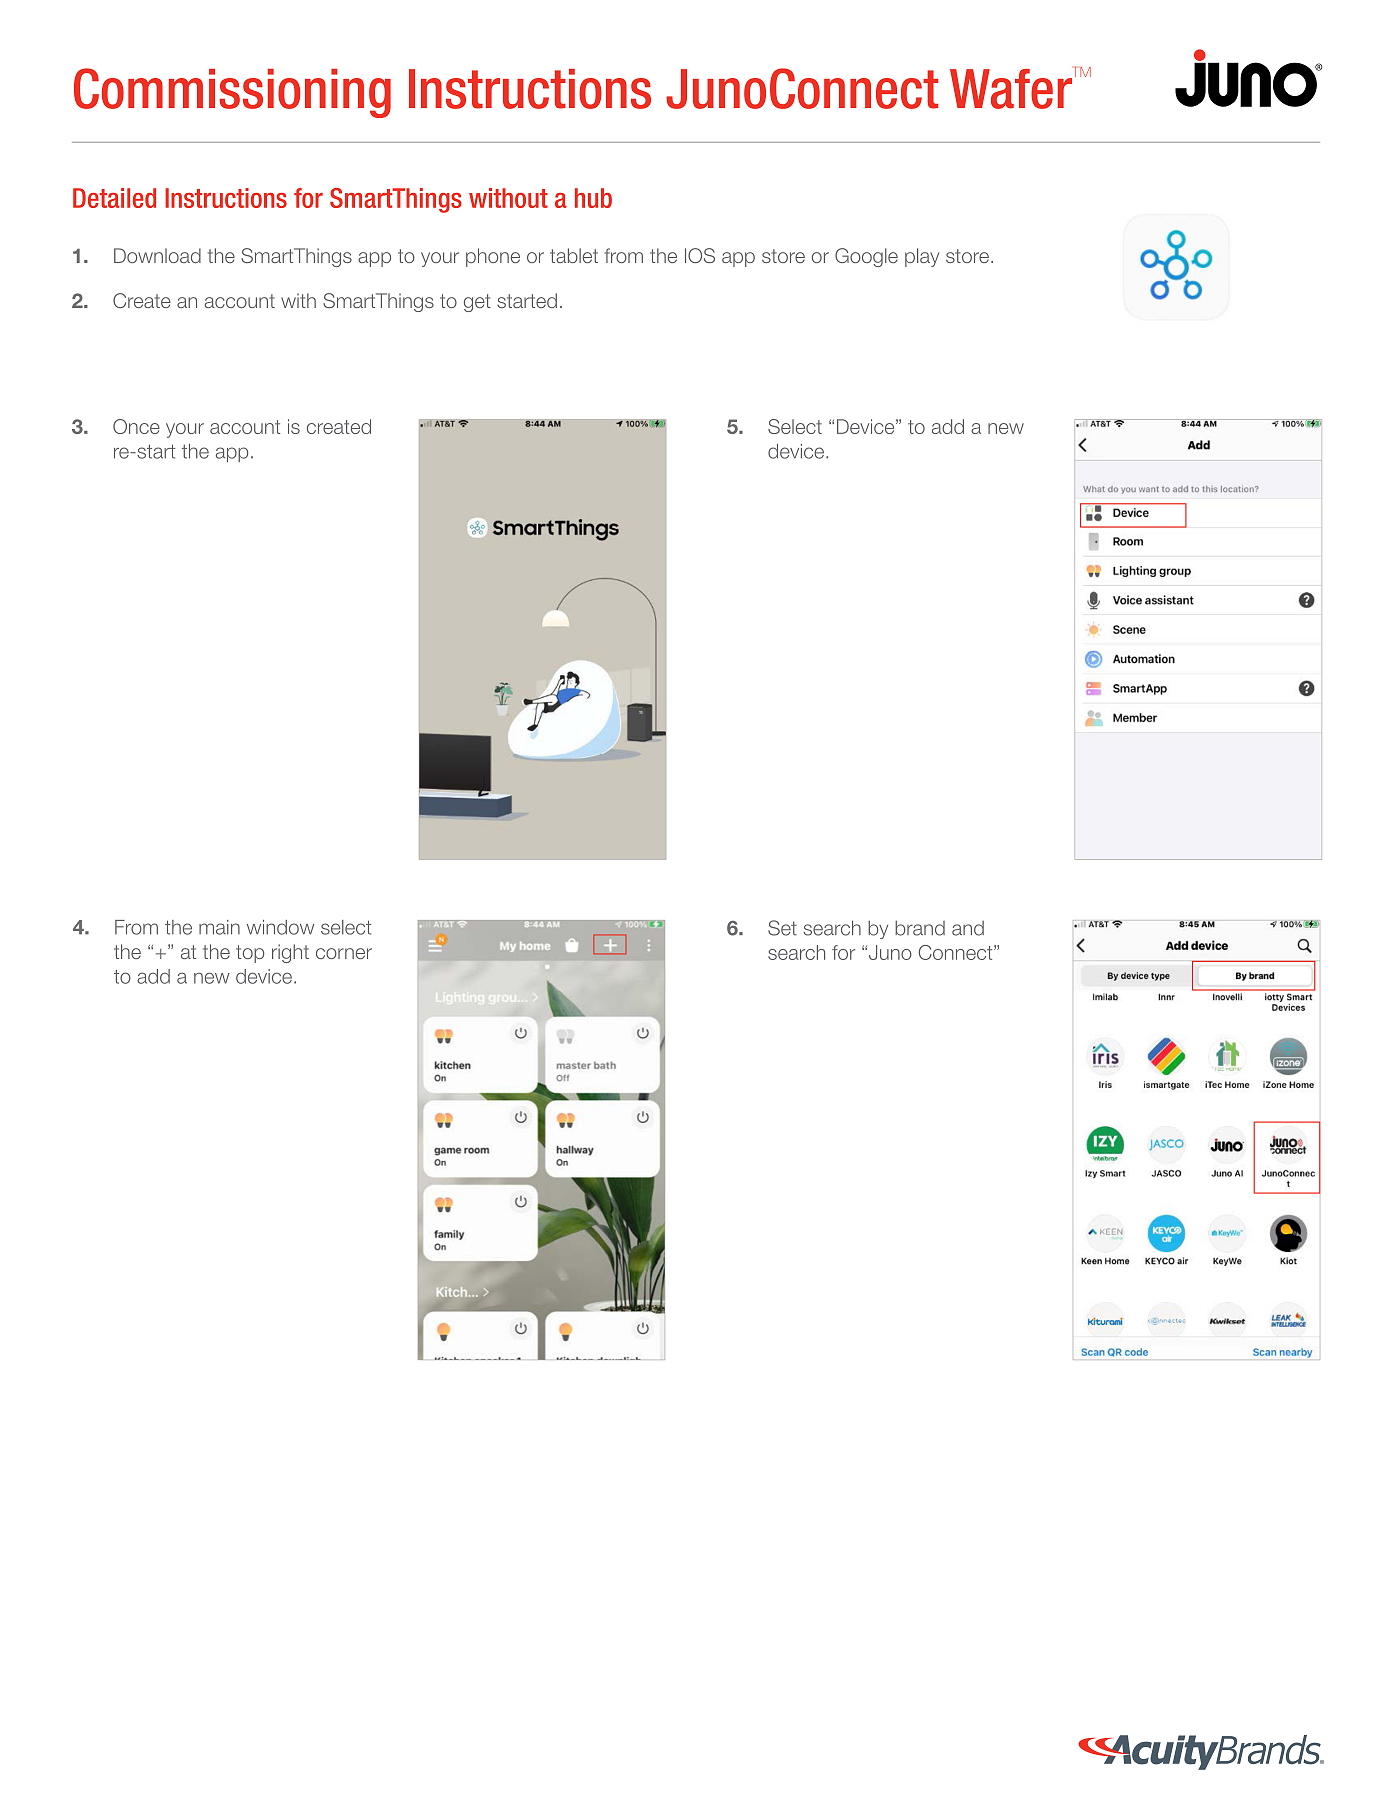  Describe the element at coordinates (219, 927) in the page. I see `main` at that location.
